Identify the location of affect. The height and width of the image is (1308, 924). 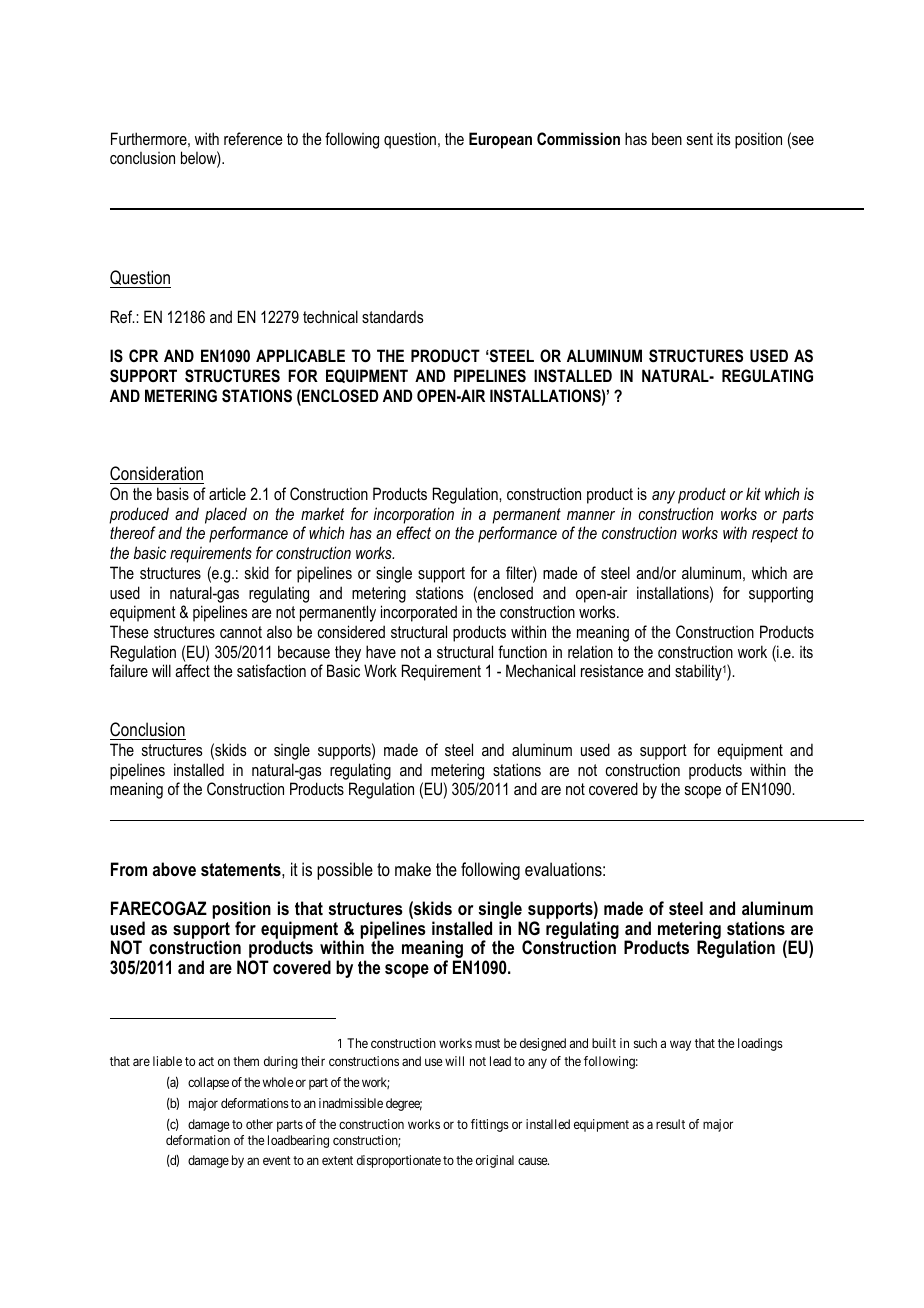
(192, 670).
